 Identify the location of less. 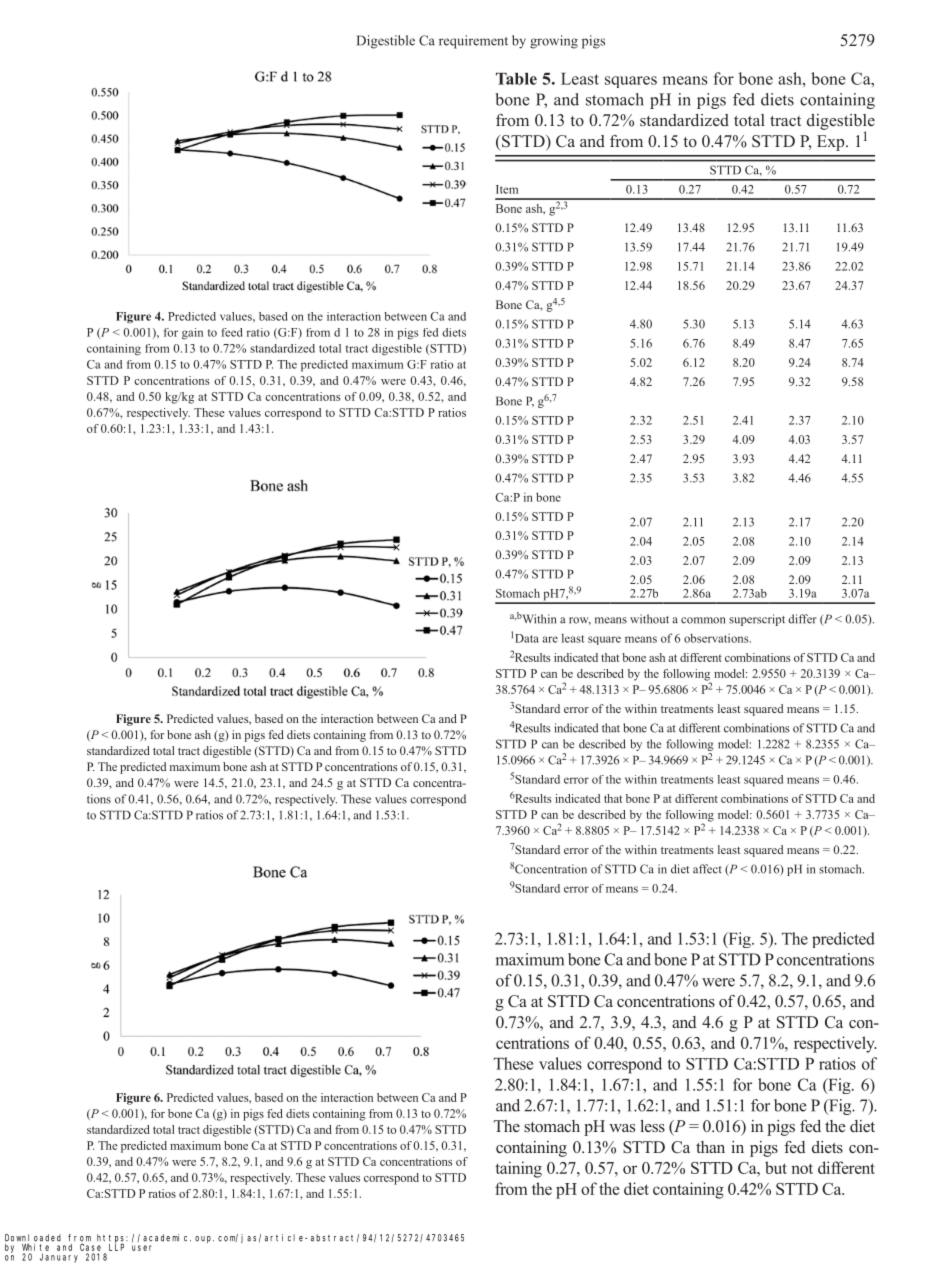
(652, 1126).
